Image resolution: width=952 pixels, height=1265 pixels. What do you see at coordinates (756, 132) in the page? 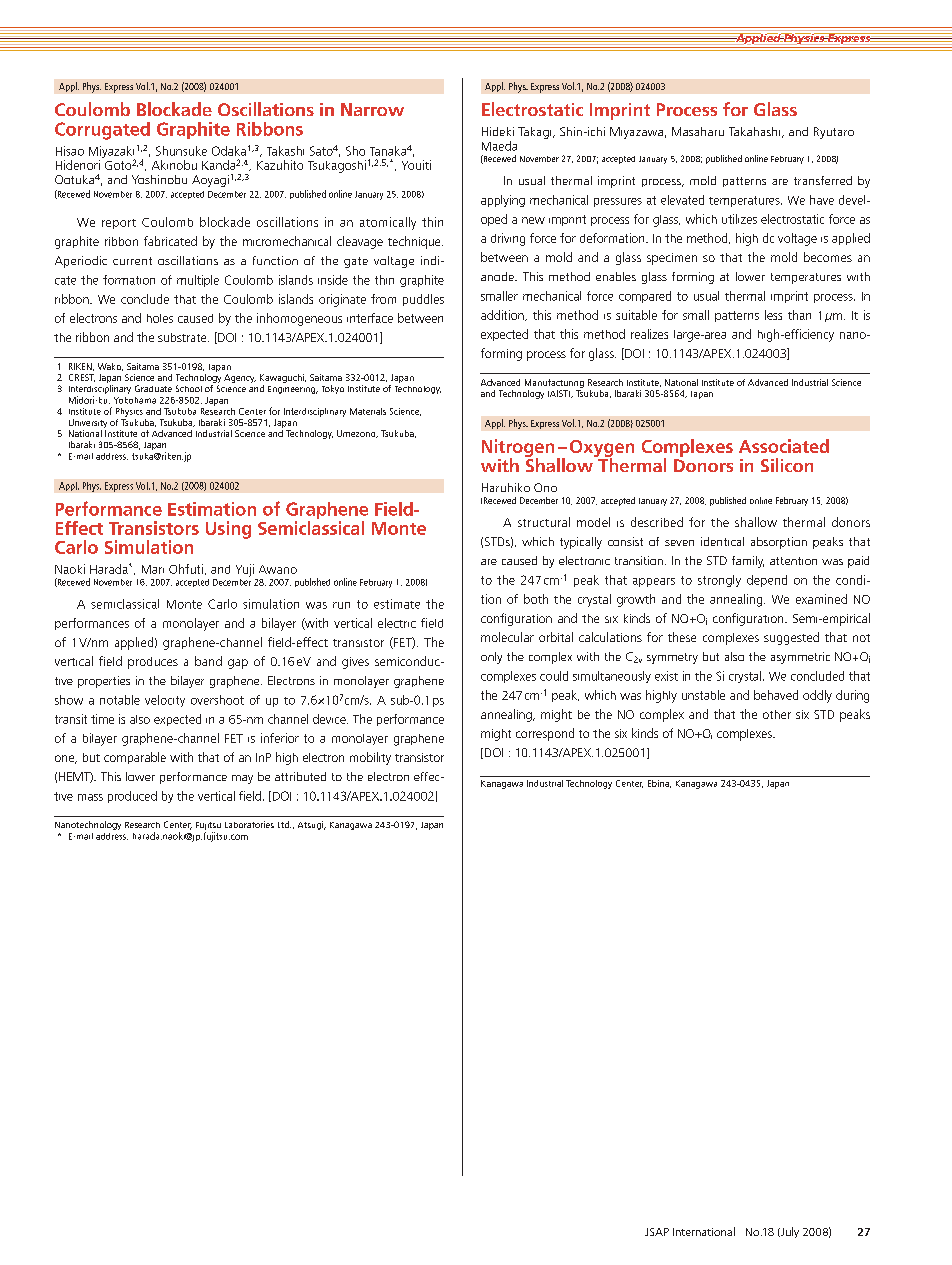
I see `Takahashi` at bounding box center [756, 132].
